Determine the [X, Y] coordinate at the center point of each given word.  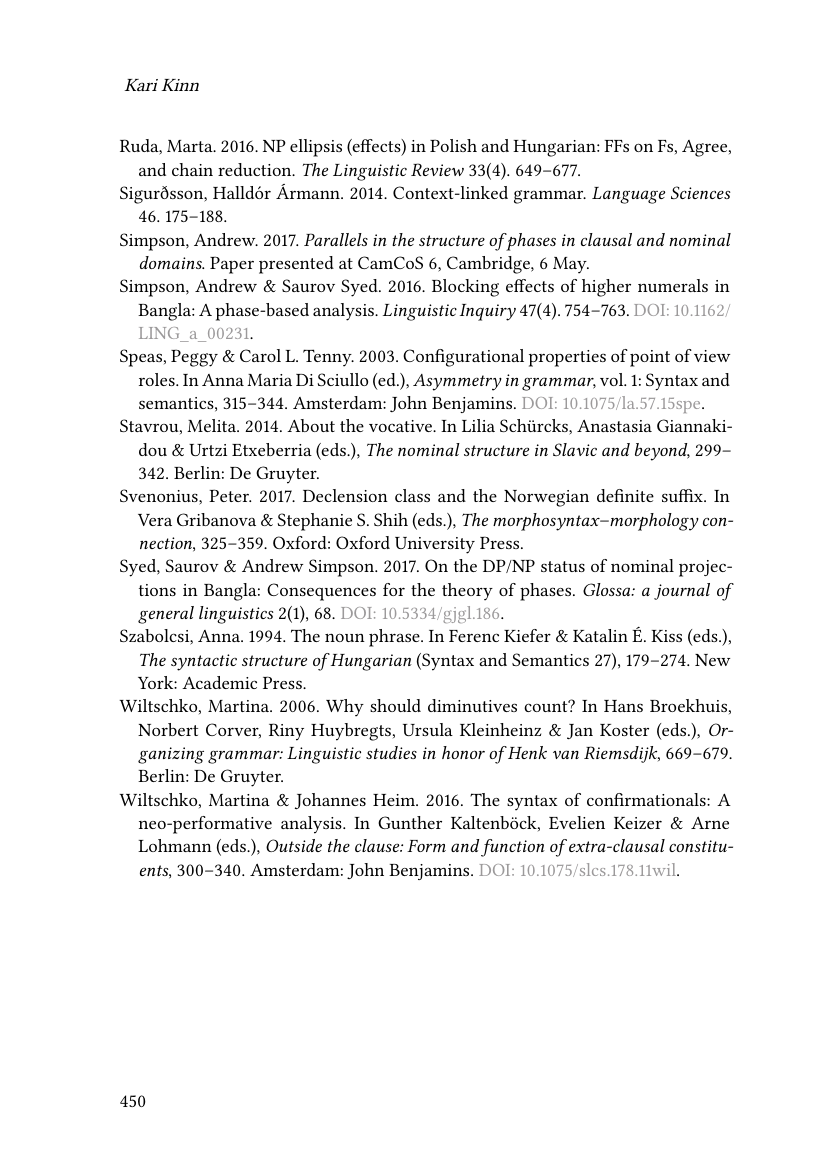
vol [613, 379]
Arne [710, 823]
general [166, 615]
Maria [269, 380]
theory [467, 592]
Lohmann [175, 845]
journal [682, 591]
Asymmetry [457, 382]
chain [192, 169]
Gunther [410, 822]
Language [628, 195]
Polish [453, 145]
